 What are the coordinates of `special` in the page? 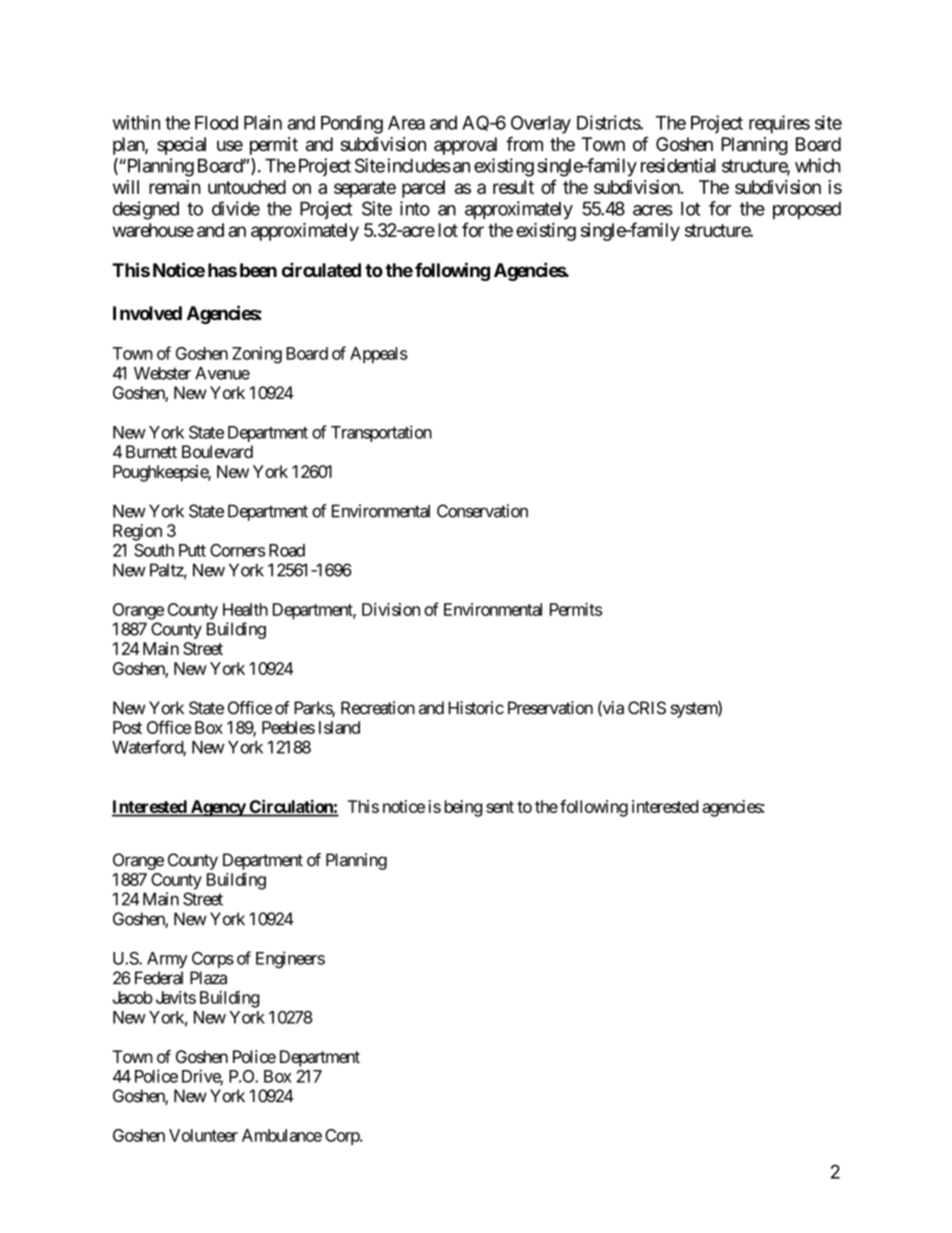 It's located at (181, 146).
